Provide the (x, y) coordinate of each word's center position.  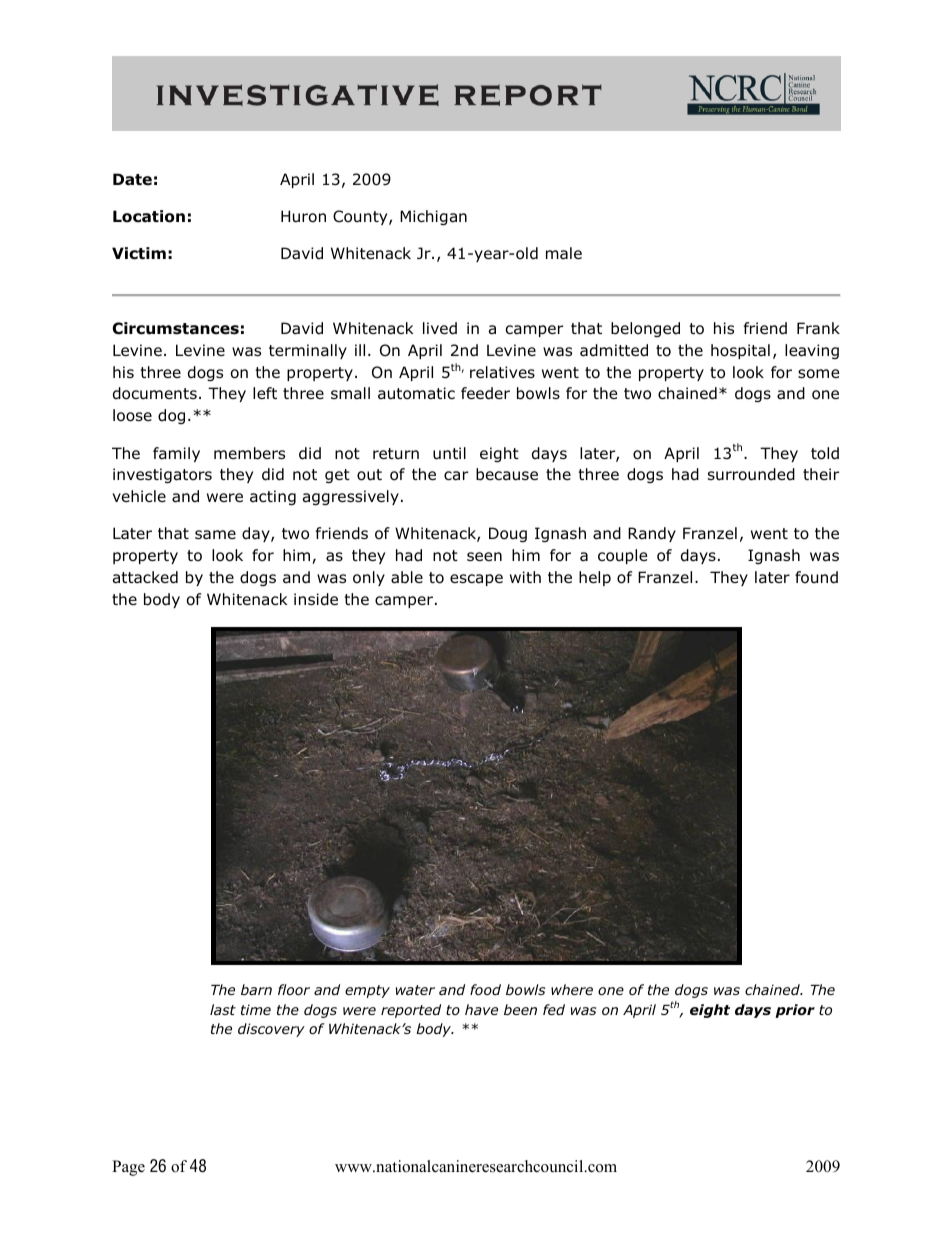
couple (623, 556)
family (176, 454)
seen (484, 556)
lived (440, 328)
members (249, 453)
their (821, 474)
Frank (818, 328)
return (396, 453)
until (449, 453)
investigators (162, 475)
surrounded (751, 474)
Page (128, 1168)
